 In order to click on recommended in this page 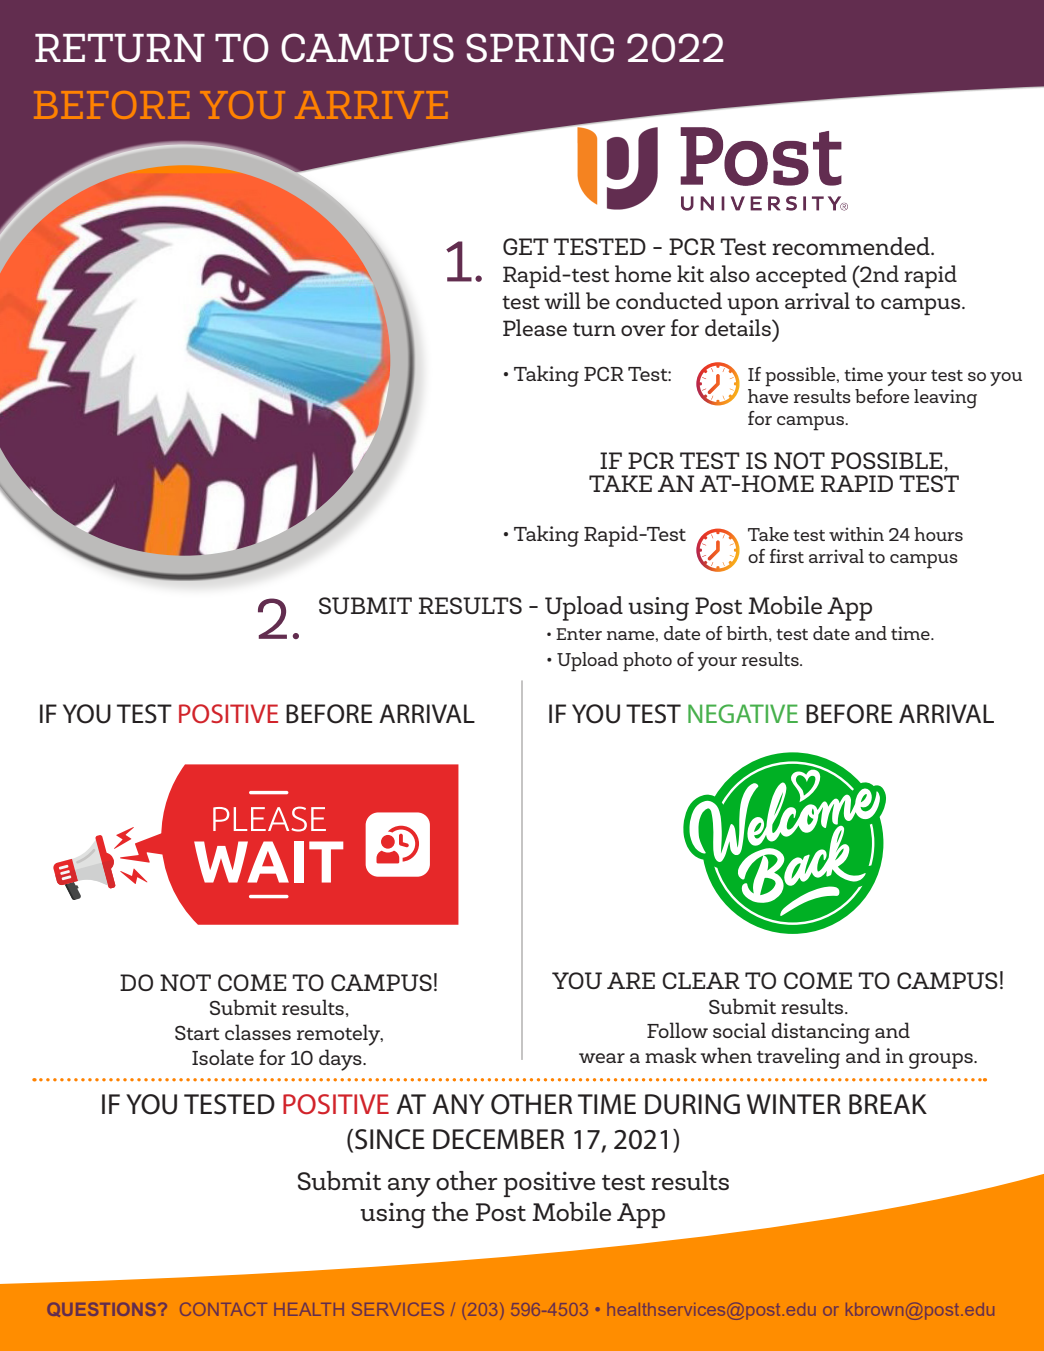, I will do `click(852, 246)`.
